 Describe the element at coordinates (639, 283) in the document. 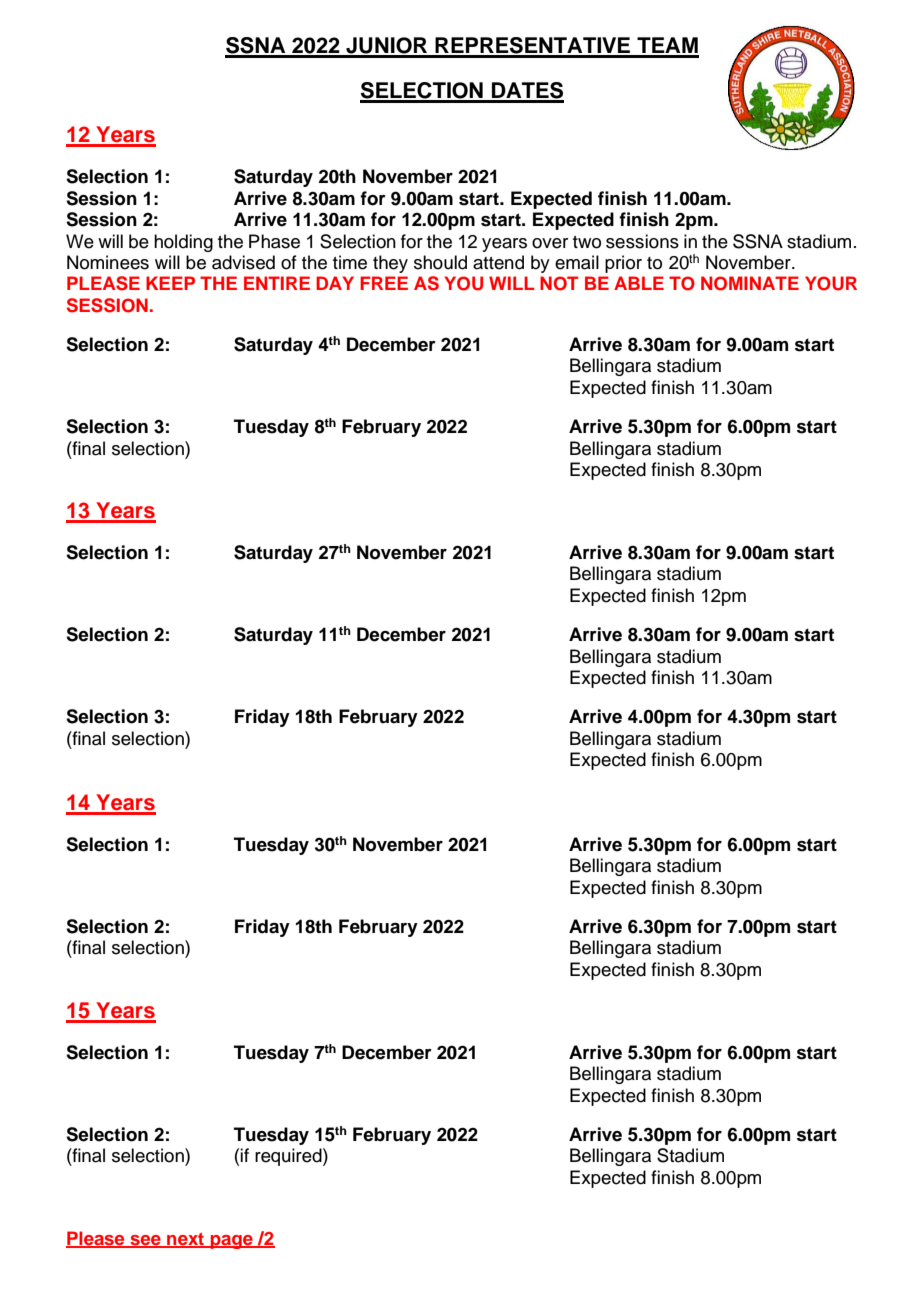

I see `ABLE` at that location.
